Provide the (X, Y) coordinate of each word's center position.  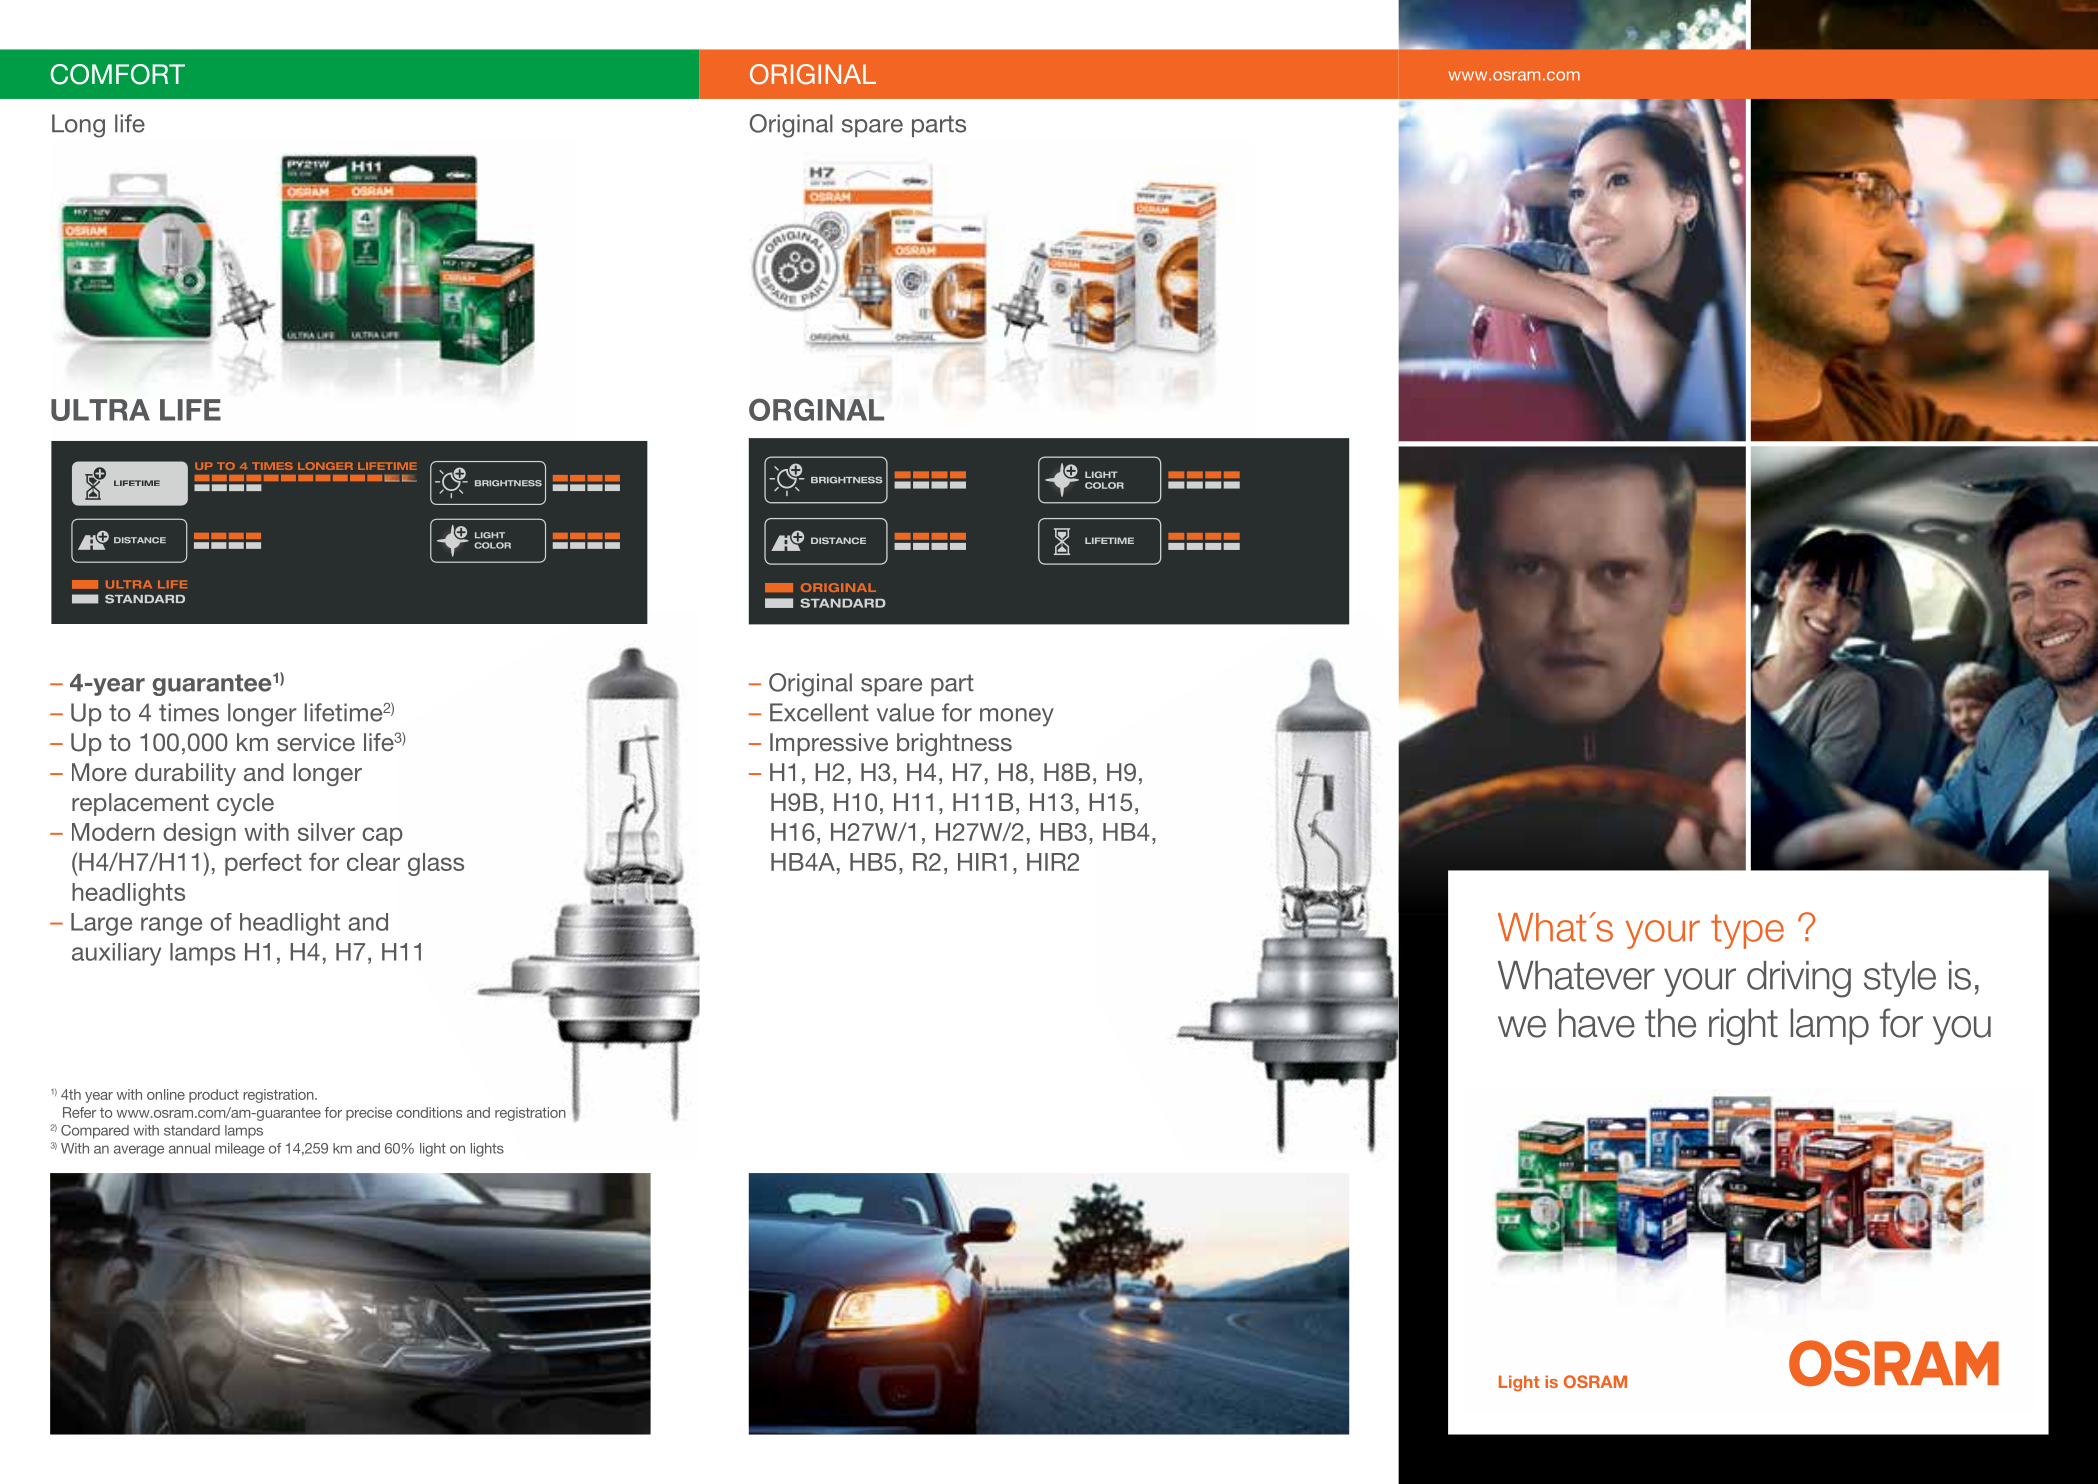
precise (369, 1114)
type (1747, 931)
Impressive (829, 744)
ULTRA (100, 410)
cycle (245, 804)
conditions (429, 1112)
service (316, 742)
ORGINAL (816, 409)
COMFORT (117, 74)
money (1017, 717)
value (905, 712)
